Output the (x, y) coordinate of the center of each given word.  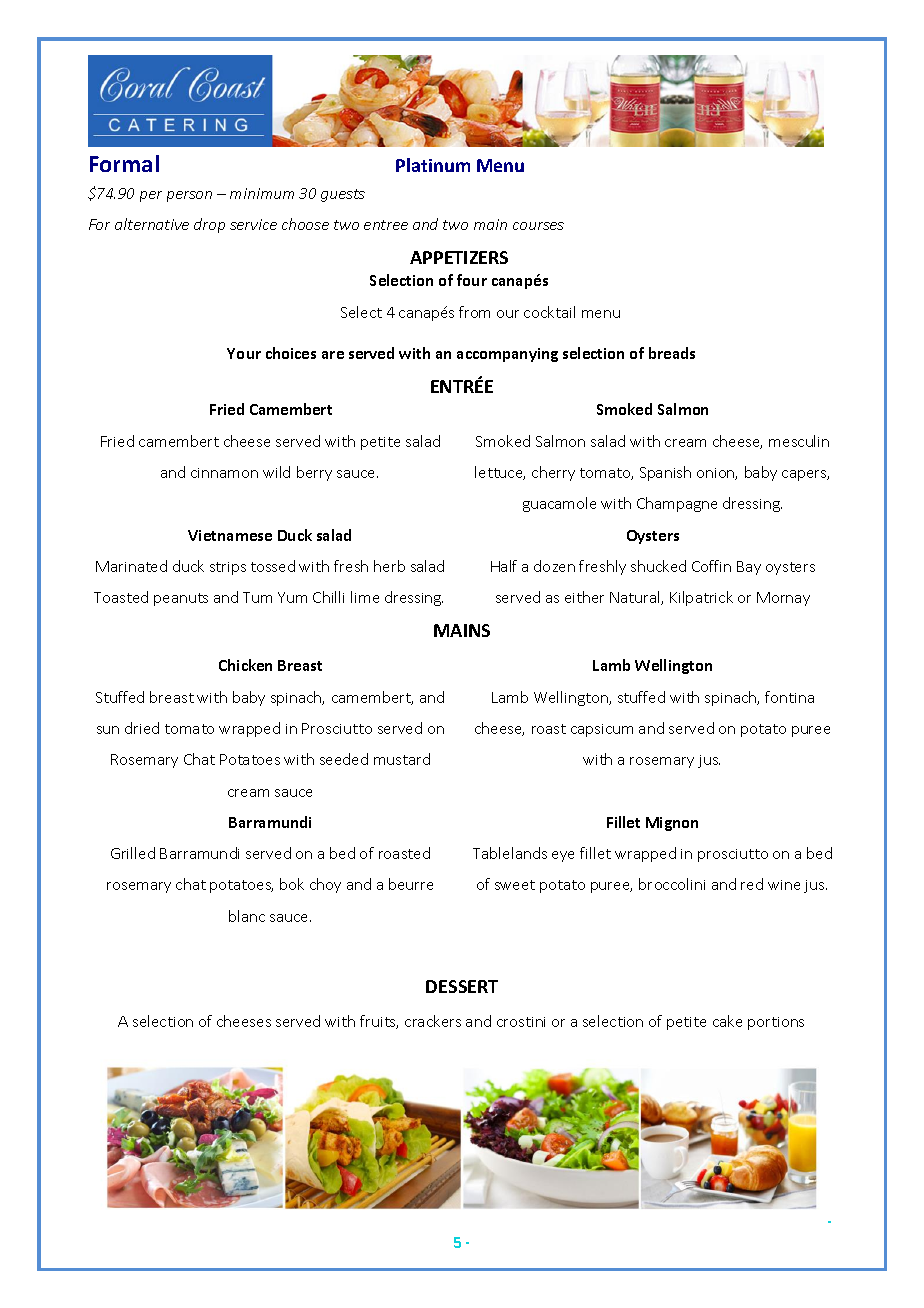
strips (228, 568)
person (189, 196)
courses (538, 226)
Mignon (672, 824)
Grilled (133, 853)
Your (244, 353)
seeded (344, 759)
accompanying (507, 355)
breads (672, 353)
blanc (247, 916)
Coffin (711, 566)
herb (389, 566)
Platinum (433, 165)
